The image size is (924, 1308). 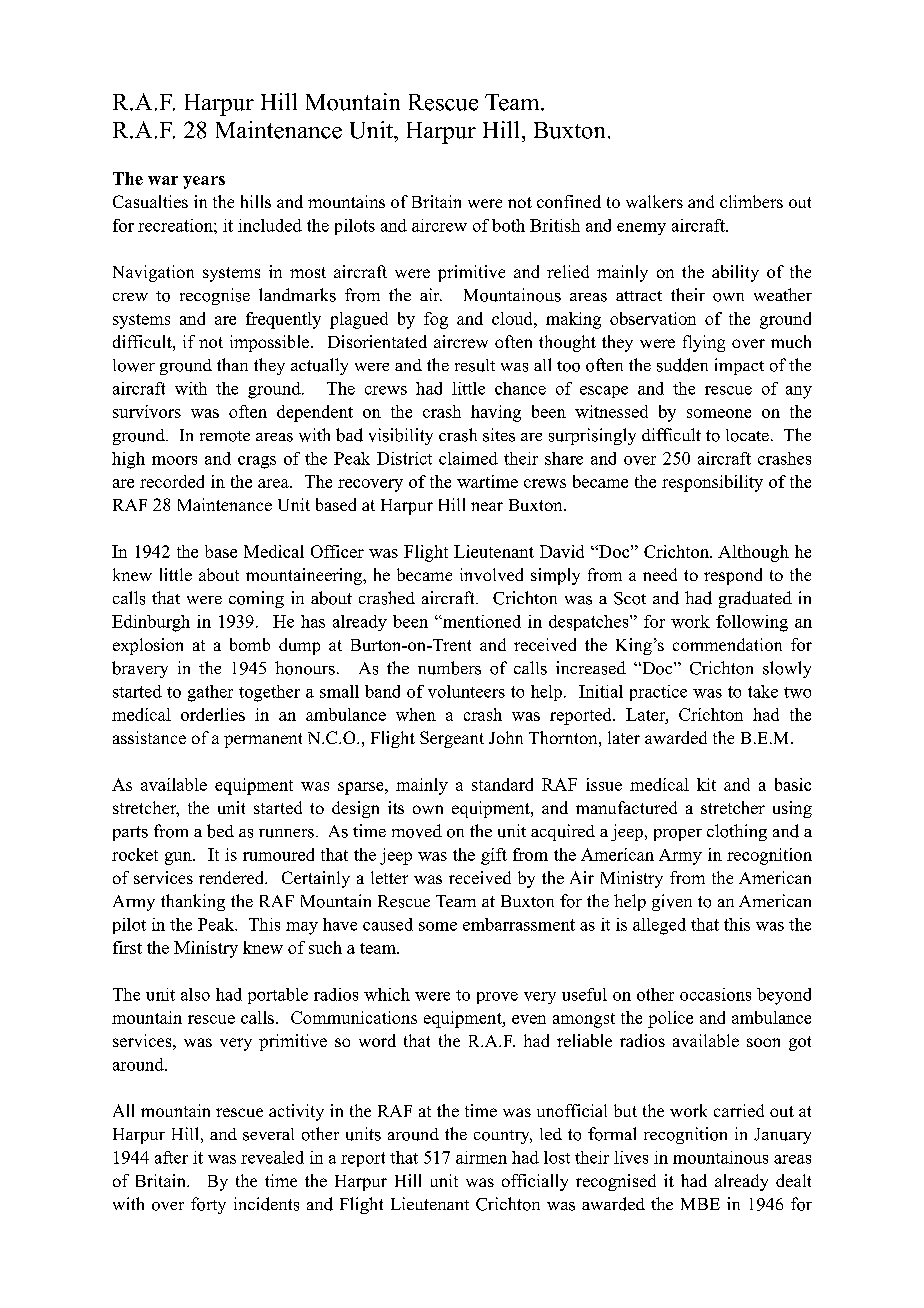 I want to click on forty, so click(x=208, y=1205).
